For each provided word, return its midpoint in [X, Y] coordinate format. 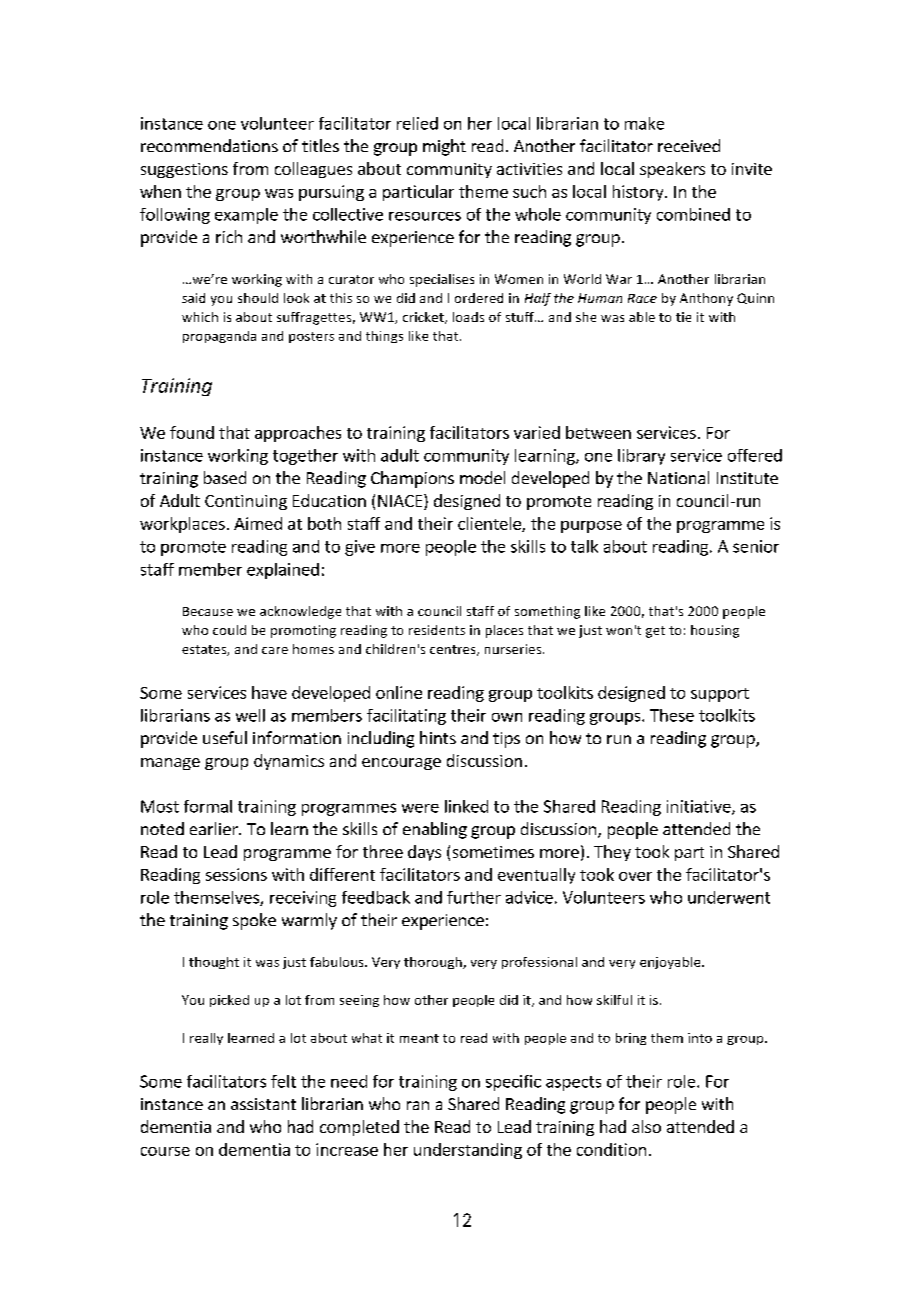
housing [715, 631]
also [646, 1126]
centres [454, 650]
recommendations [209, 145]
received [689, 145]
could [229, 630]
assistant [263, 1104]
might [444, 147]
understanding [468, 1151]
